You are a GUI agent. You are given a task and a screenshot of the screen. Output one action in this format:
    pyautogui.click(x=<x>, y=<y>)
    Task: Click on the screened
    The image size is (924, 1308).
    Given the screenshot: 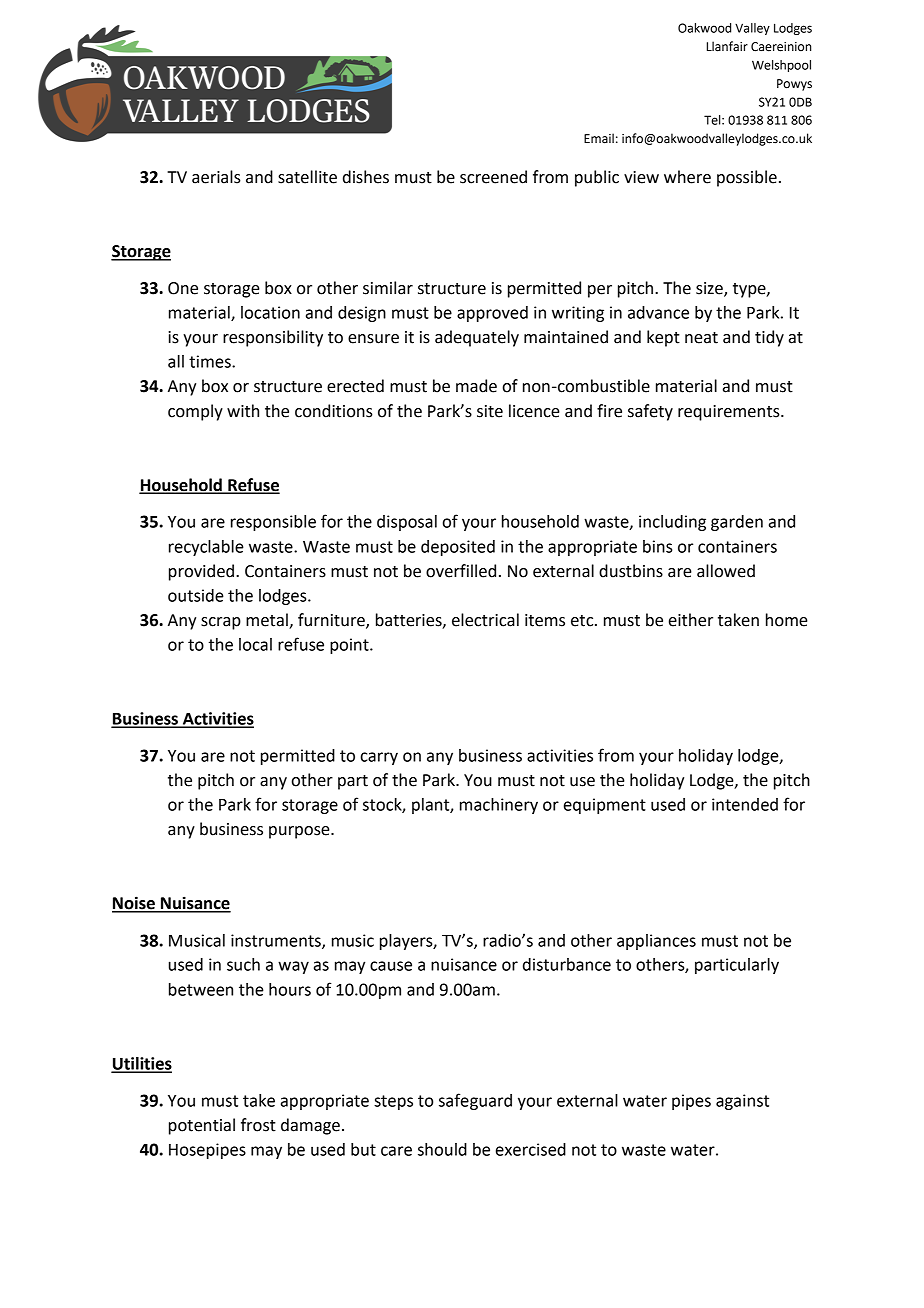 What is the action you would take?
    pyautogui.click(x=493, y=177)
